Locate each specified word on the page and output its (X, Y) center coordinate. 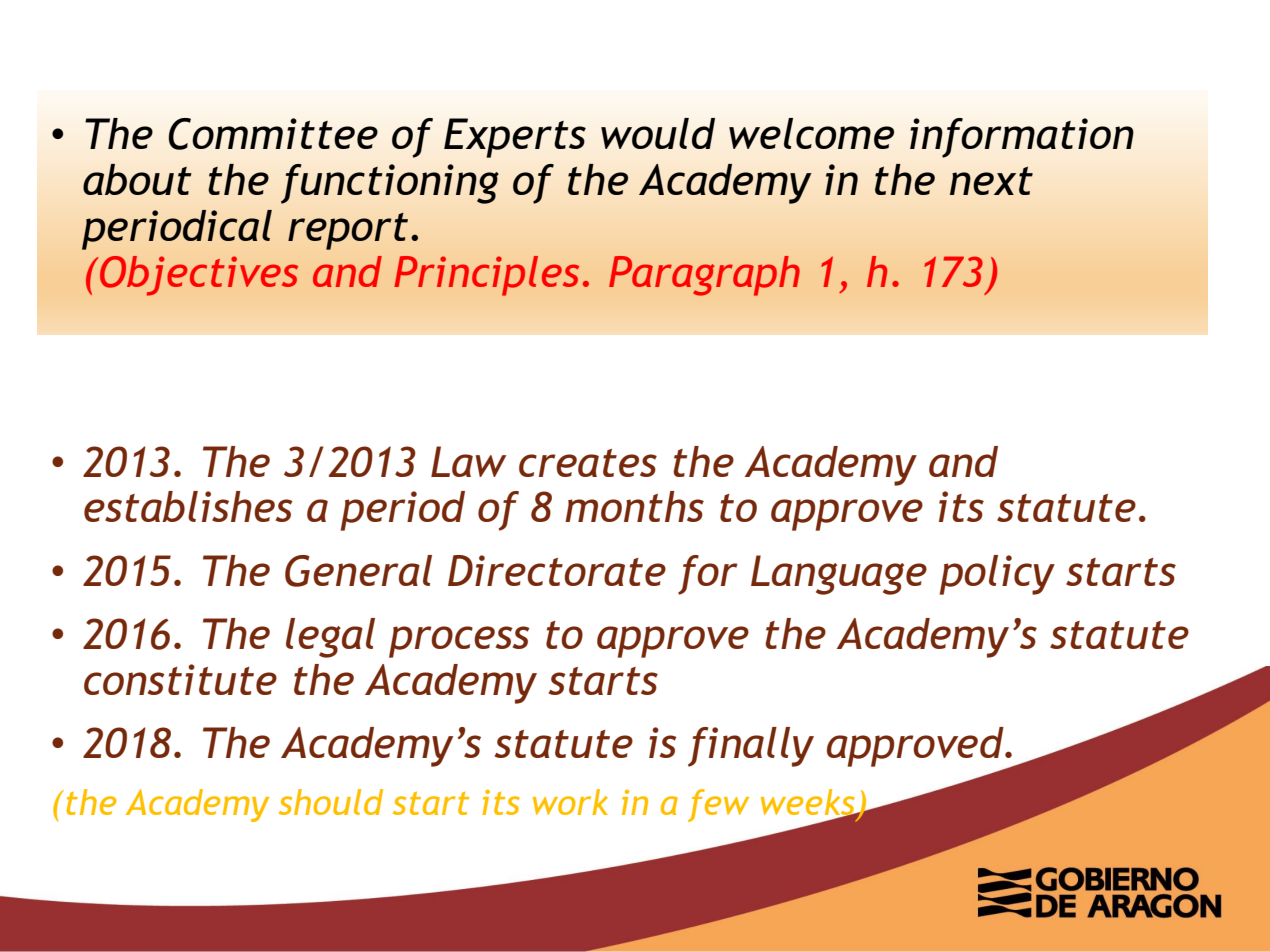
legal (330, 638)
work (570, 802)
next (991, 181)
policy (997, 575)
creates (588, 463)
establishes (188, 506)
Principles (486, 276)
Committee (273, 134)
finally (751, 747)
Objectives (199, 276)
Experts (515, 138)
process (459, 642)
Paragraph (704, 276)
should (331, 802)
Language (839, 575)
